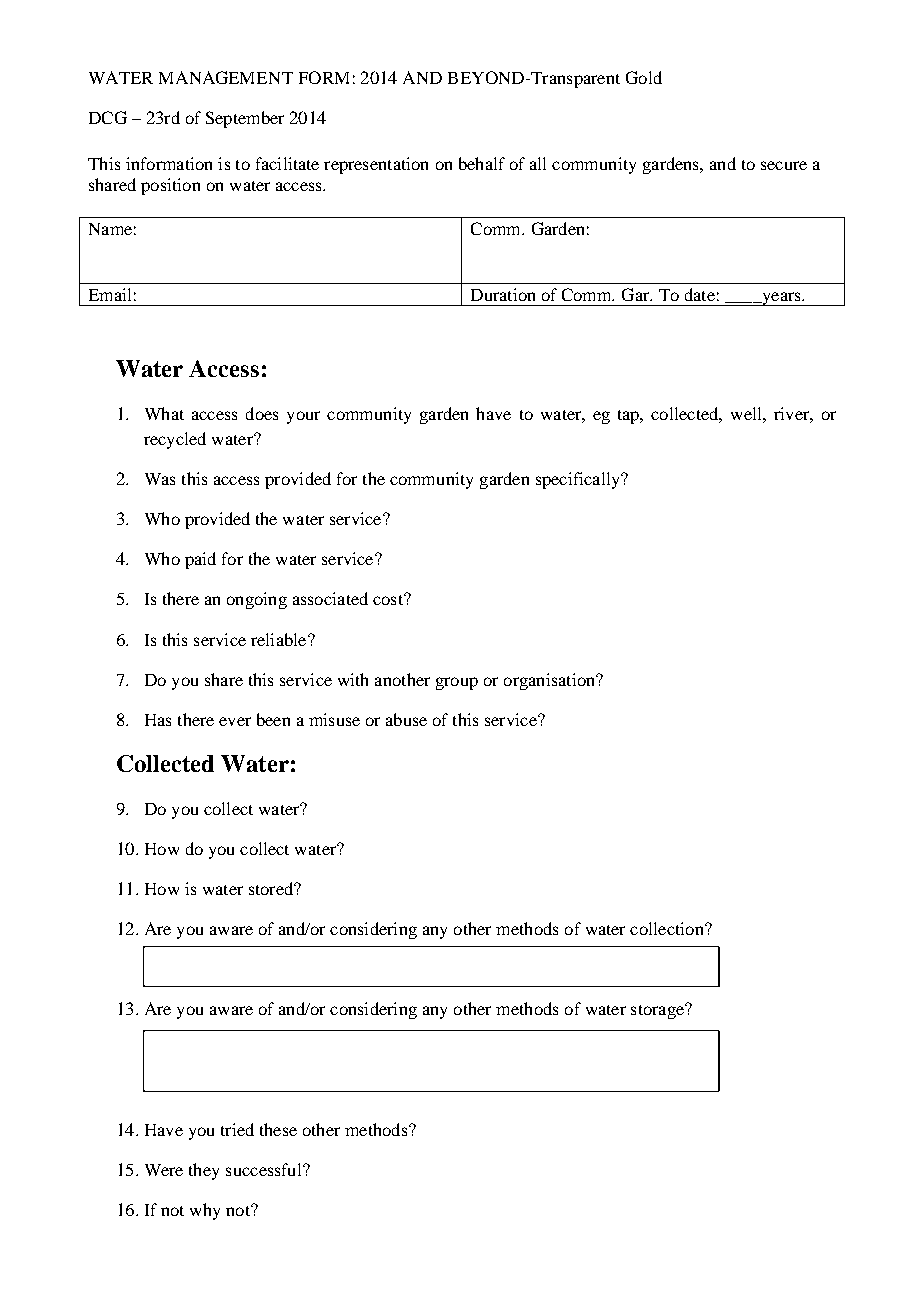  Describe the element at coordinates (700, 294) in the screenshot. I see `date` at that location.
